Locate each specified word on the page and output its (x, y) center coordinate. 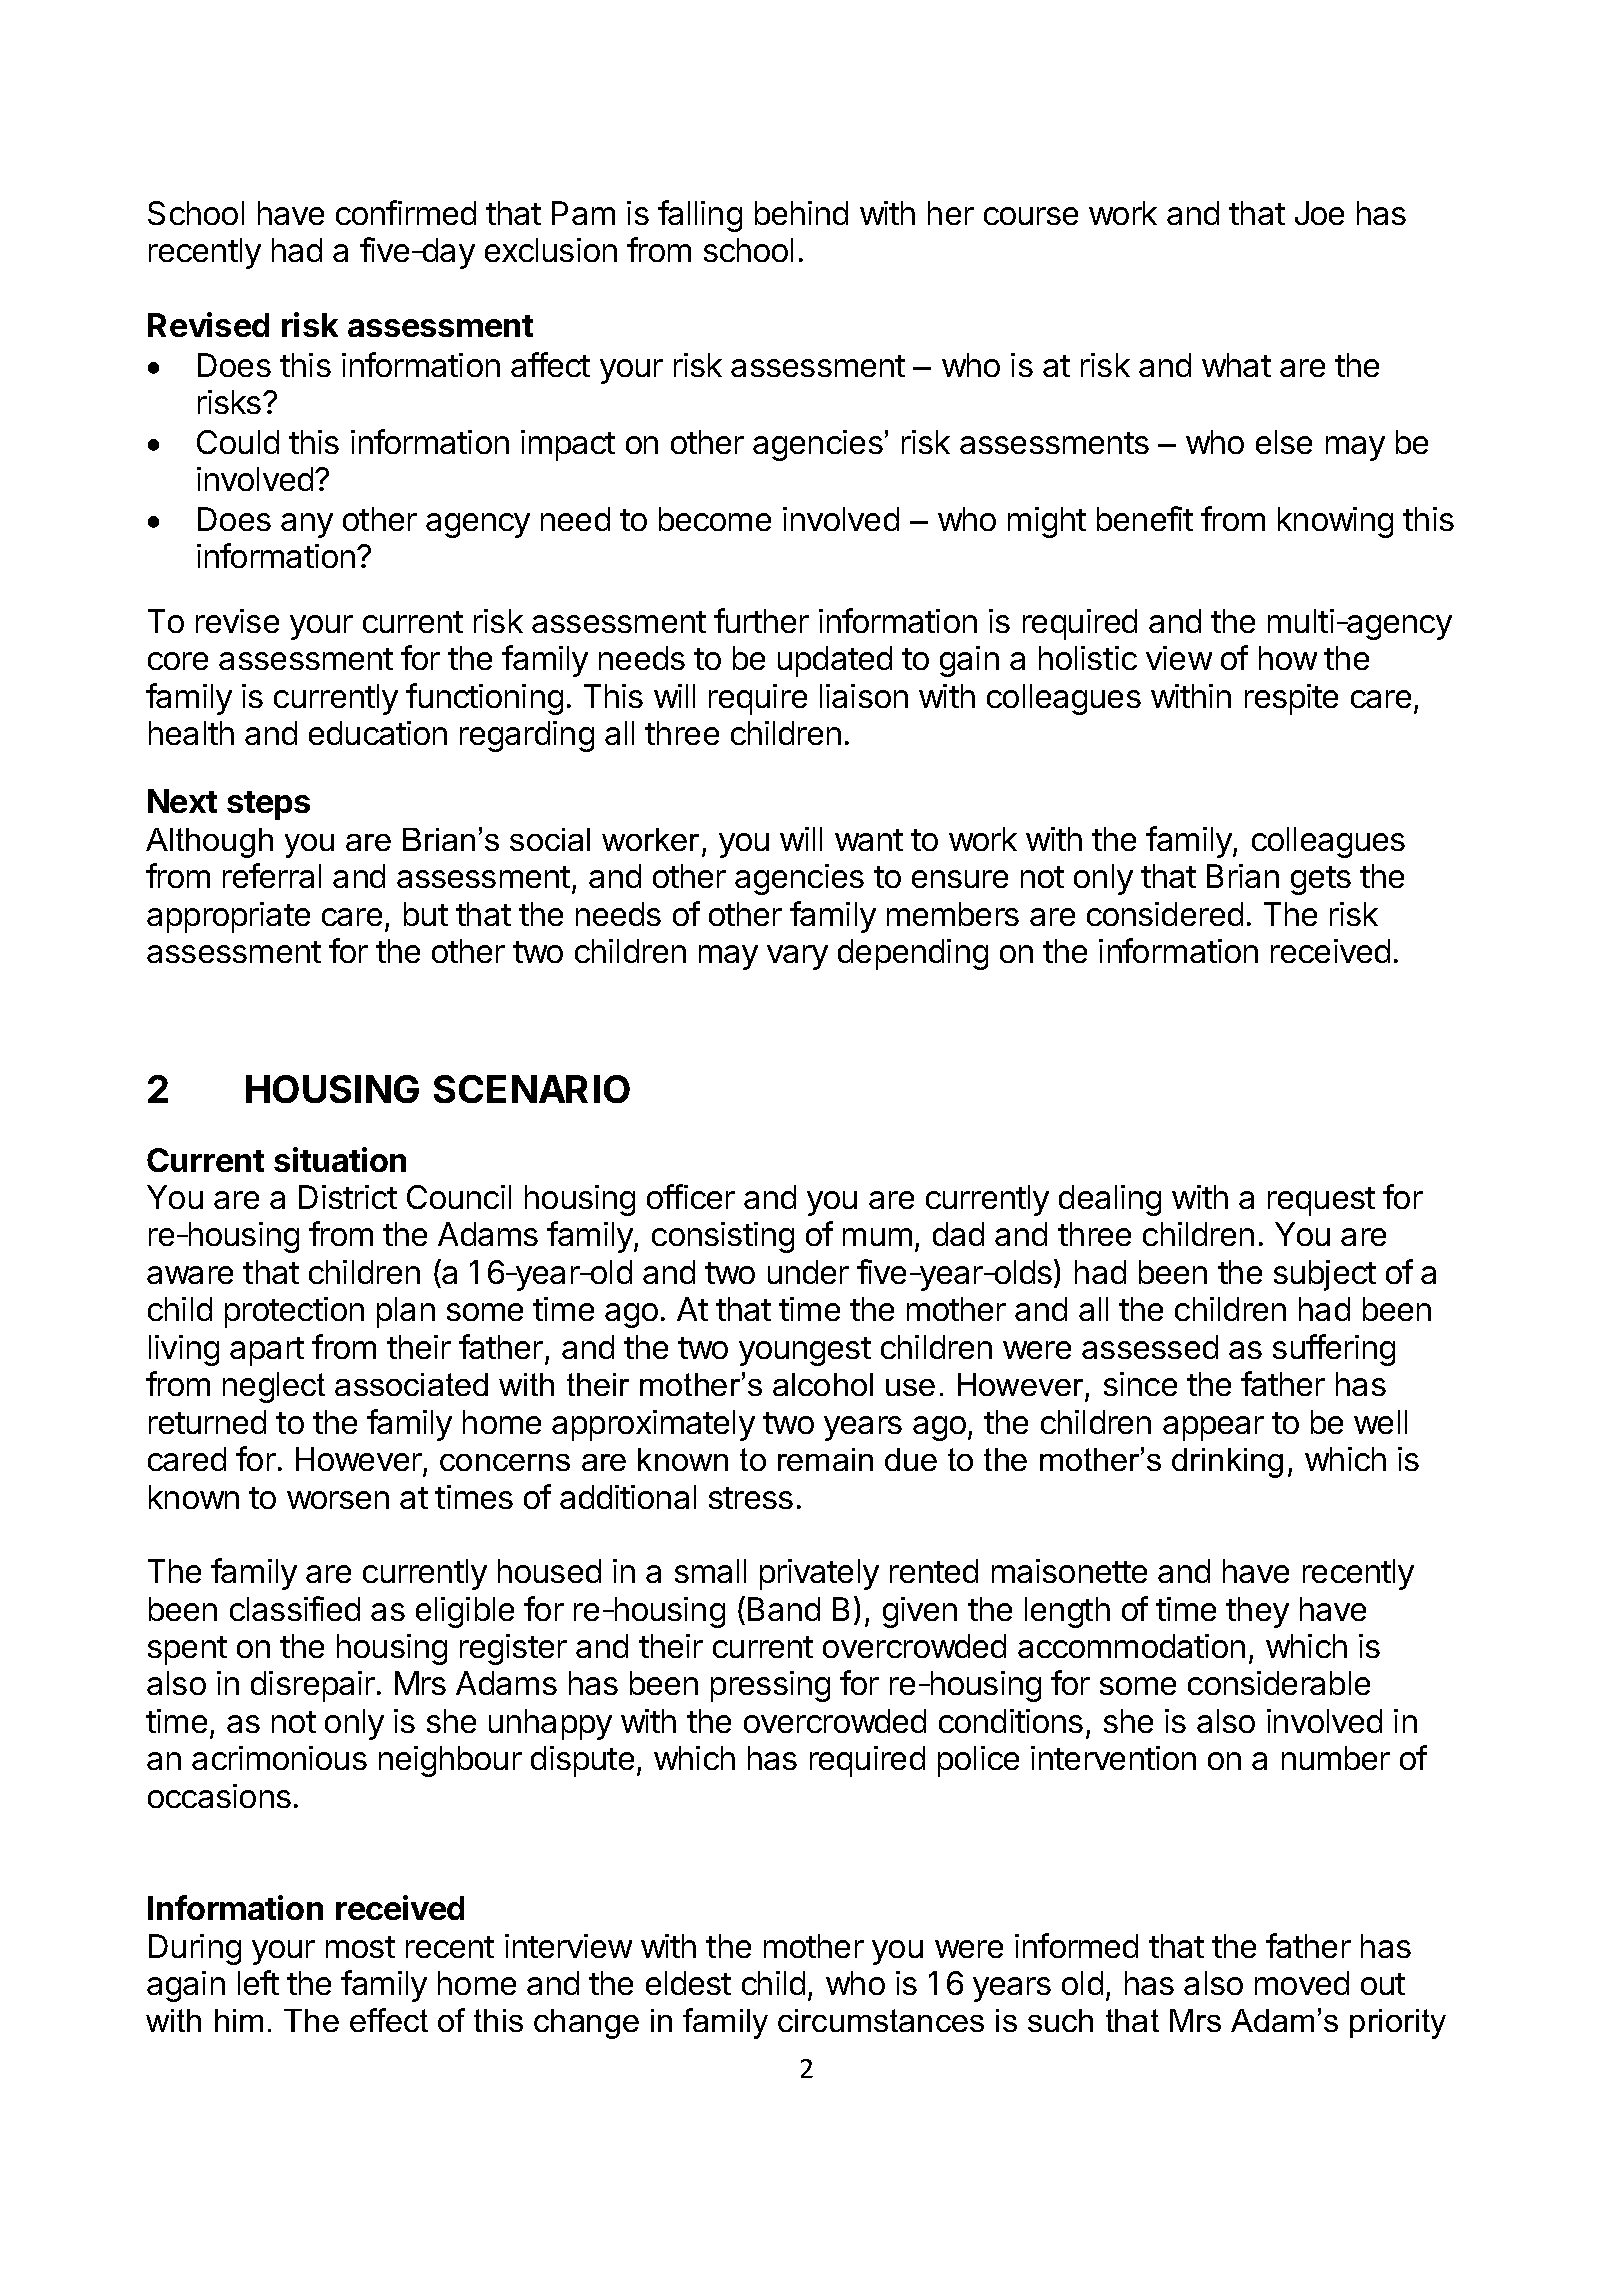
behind (801, 213)
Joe (1319, 213)
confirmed (406, 212)
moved (1302, 1983)
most (360, 1947)
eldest (688, 1983)
